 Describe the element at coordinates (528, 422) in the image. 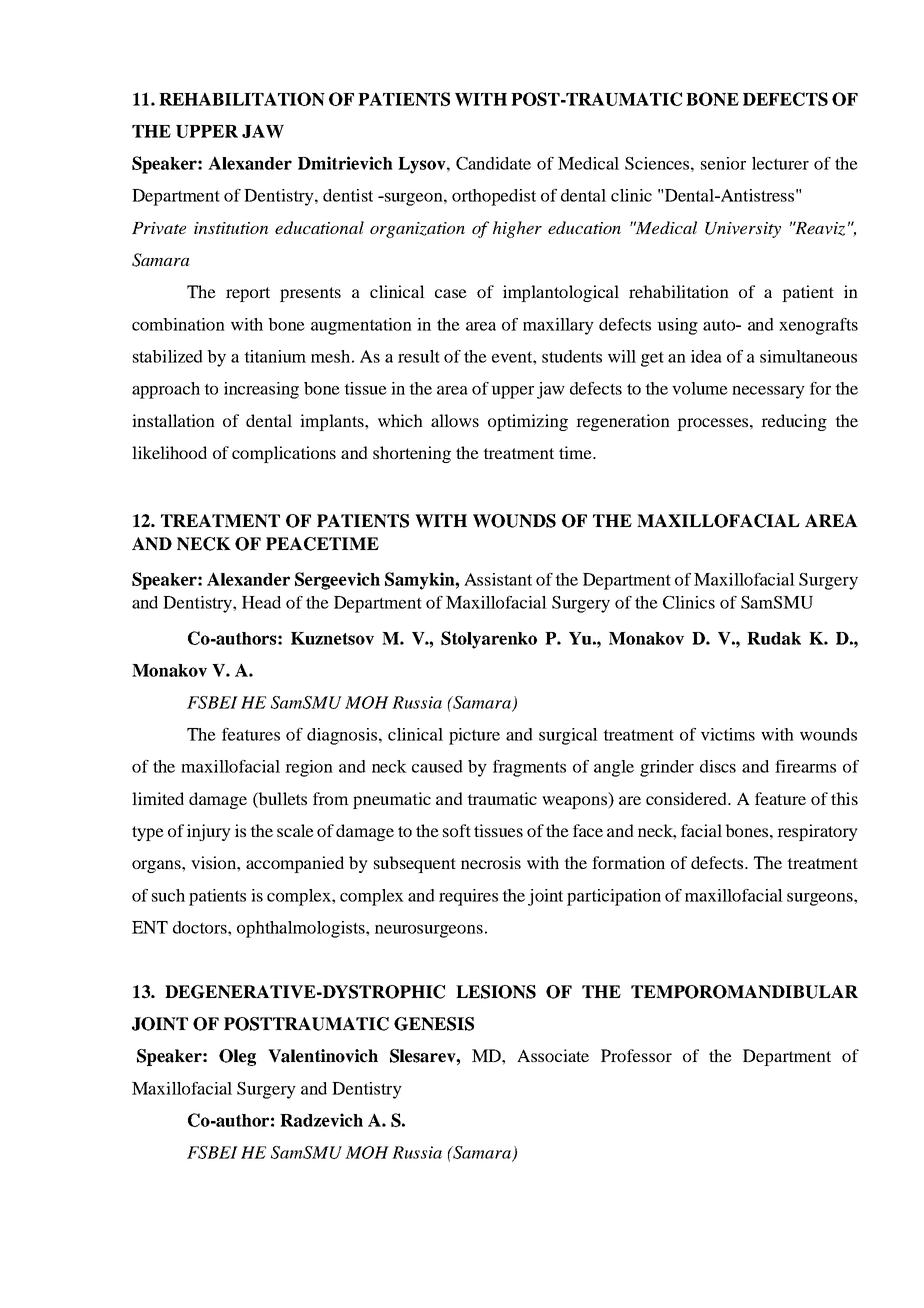

I see `optimizing` at that location.
